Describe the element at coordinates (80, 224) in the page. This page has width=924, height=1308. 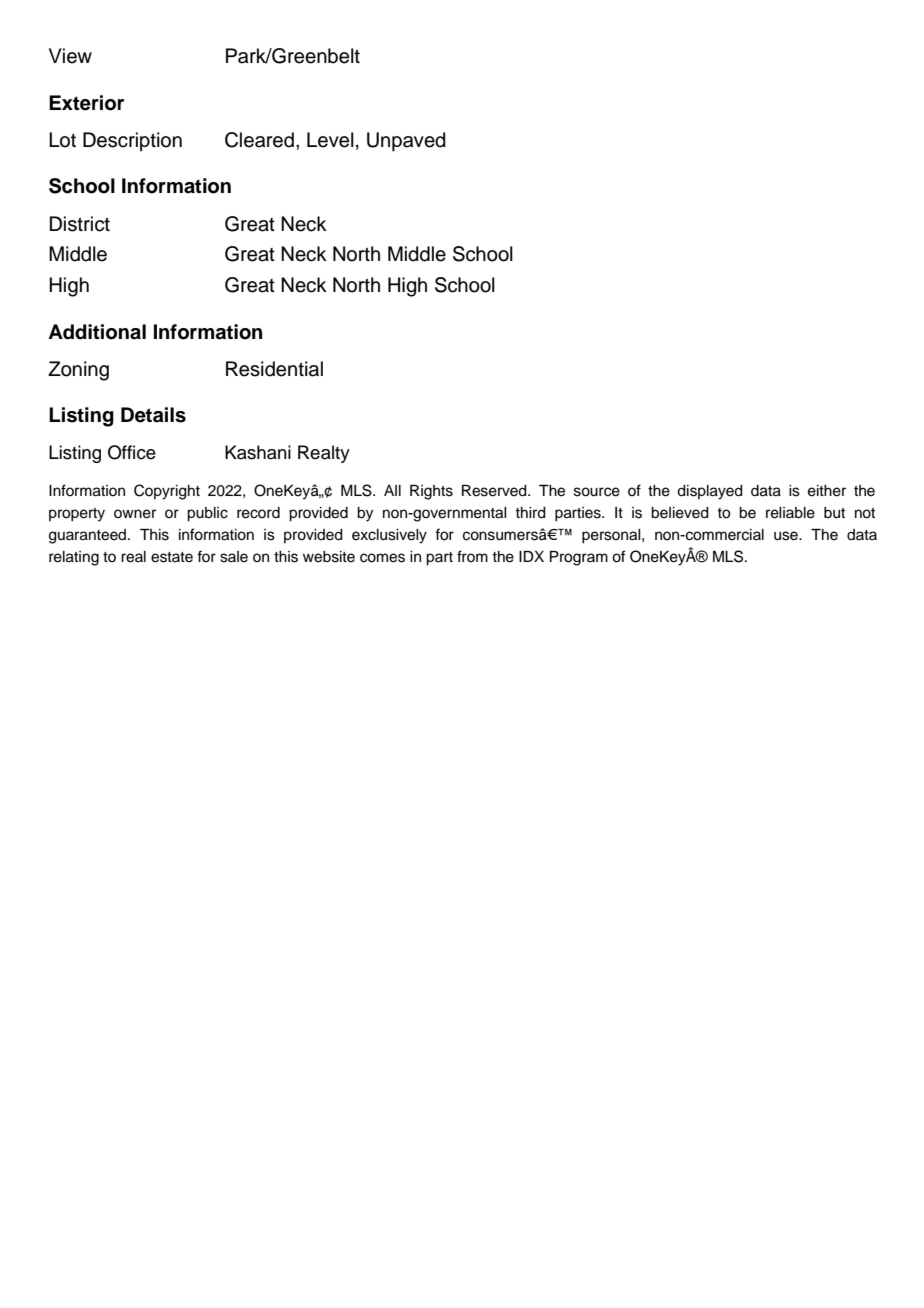
I see `District` at that location.
